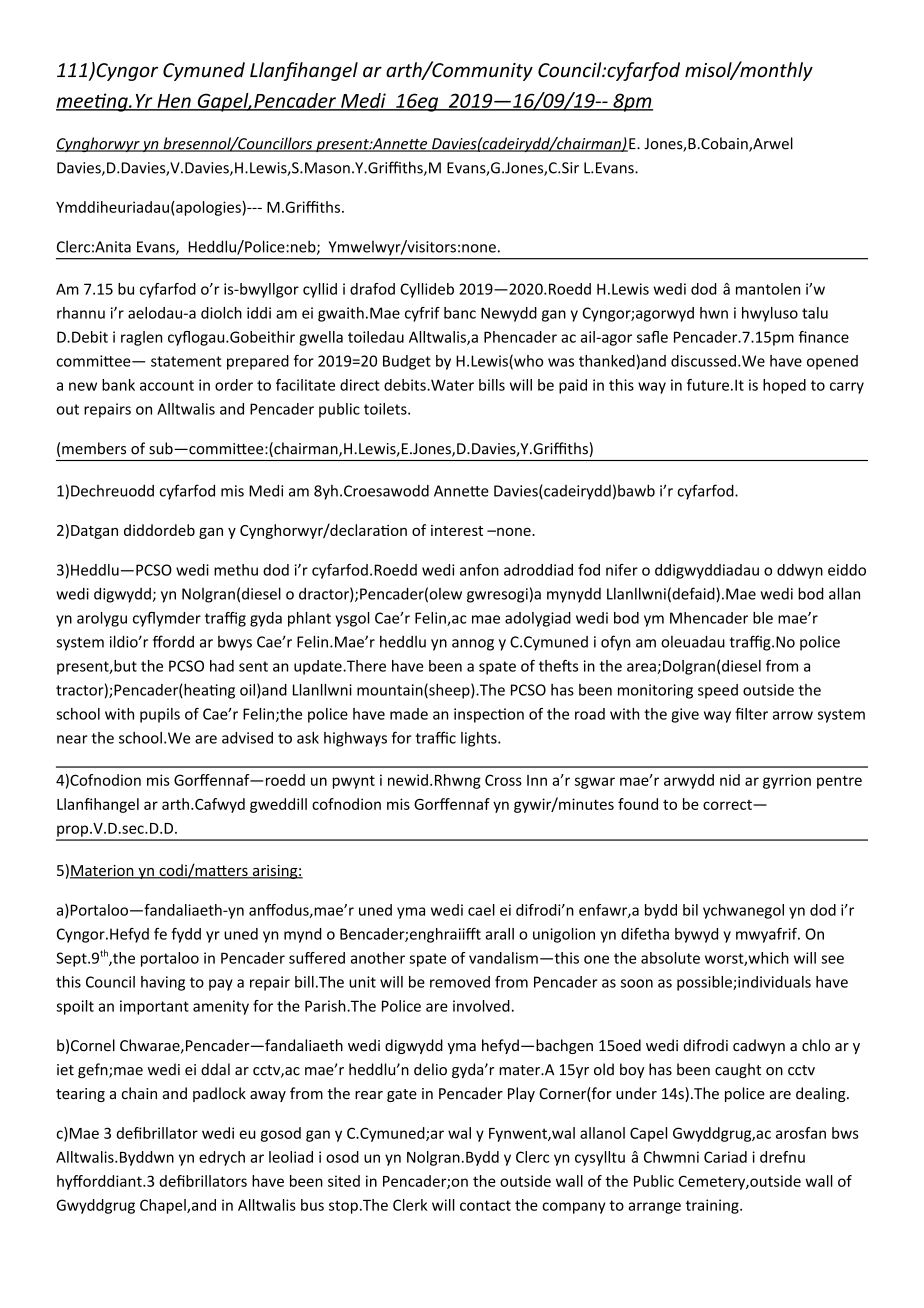 The height and width of the screenshot is (1308, 924). What do you see at coordinates (163, 983) in the screenshot?
I see `having` at bounding box center [163, 983].
